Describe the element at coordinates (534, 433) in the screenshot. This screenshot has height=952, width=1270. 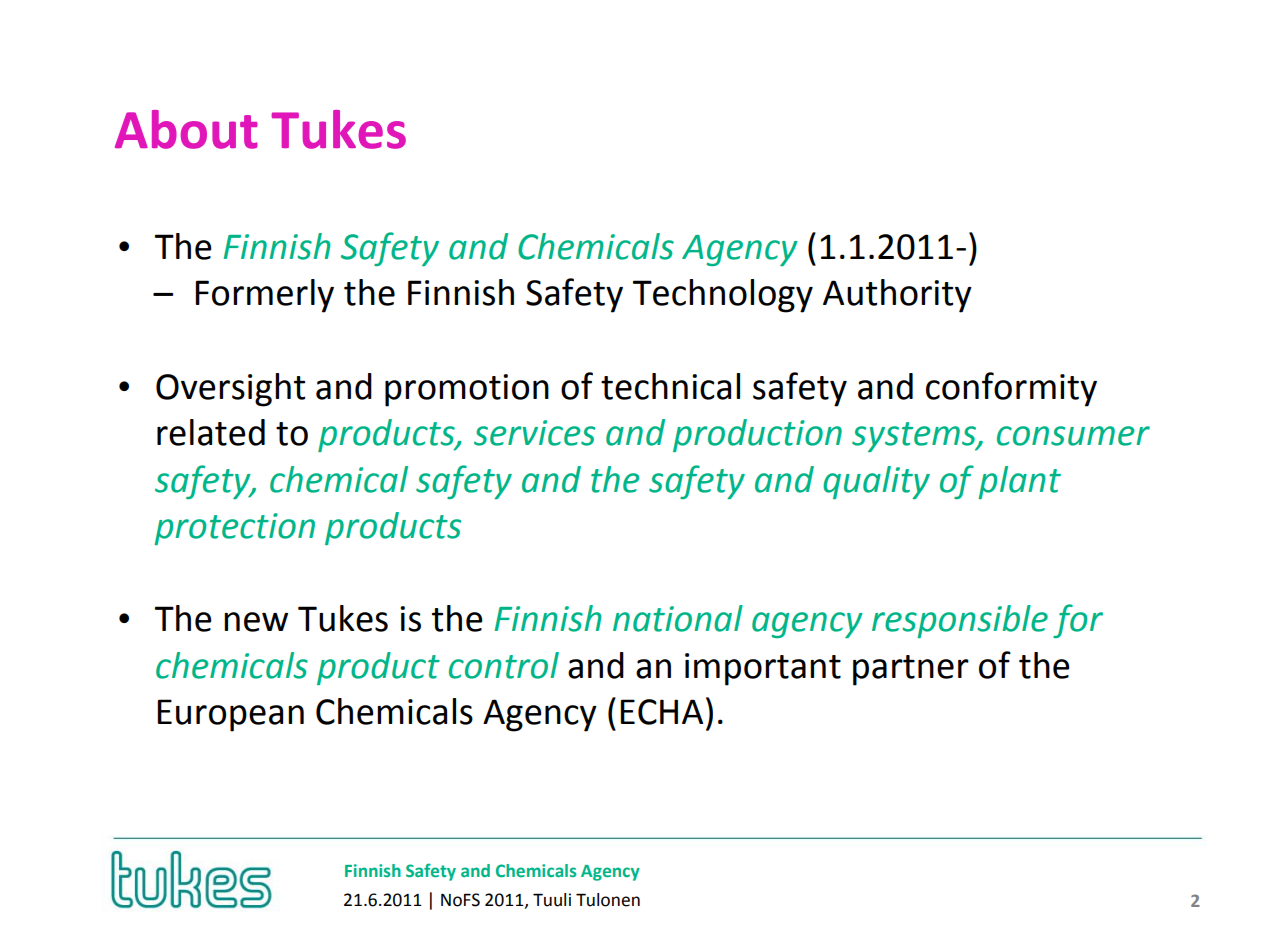
I see `services` at that location.
